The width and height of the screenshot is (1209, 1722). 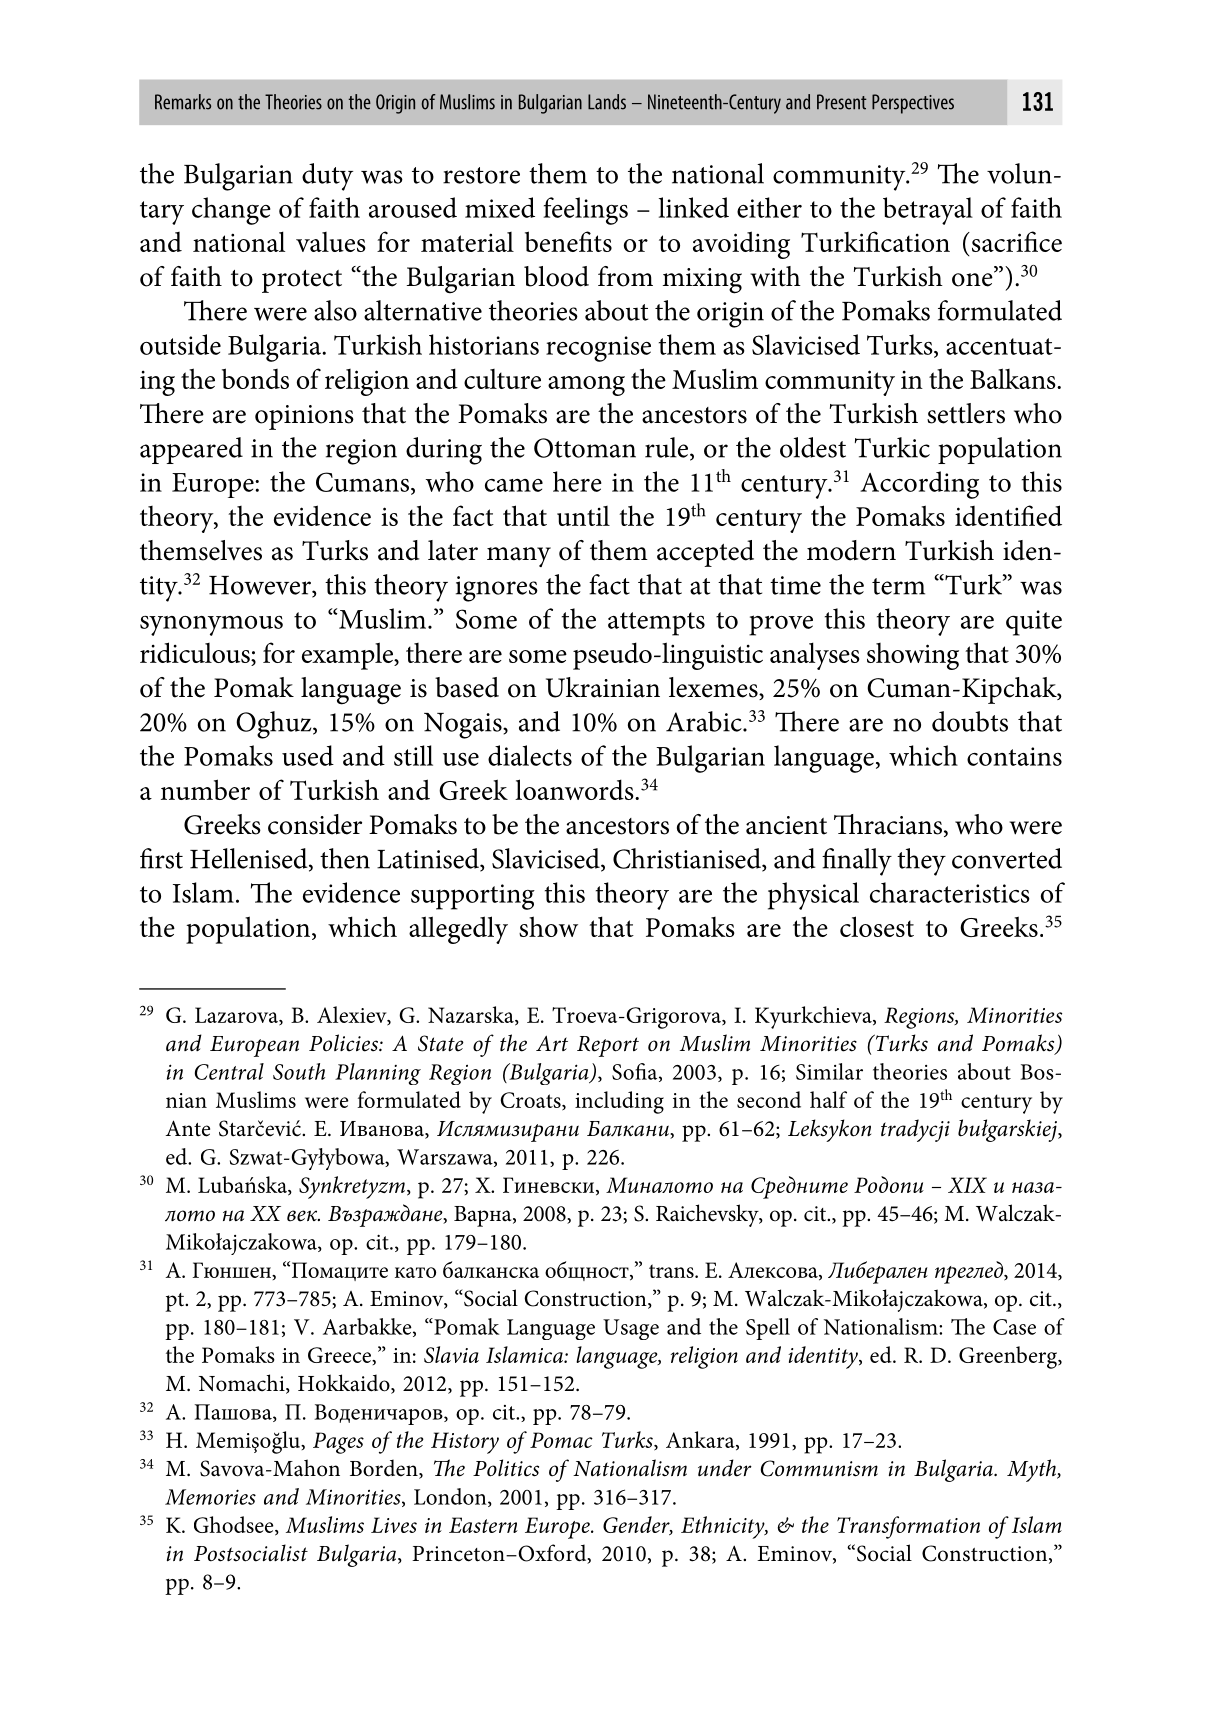 What do you see at coordinates (187, 1128) in the screenshot?
I see `Ante` at bounding box center [187, 1128].
